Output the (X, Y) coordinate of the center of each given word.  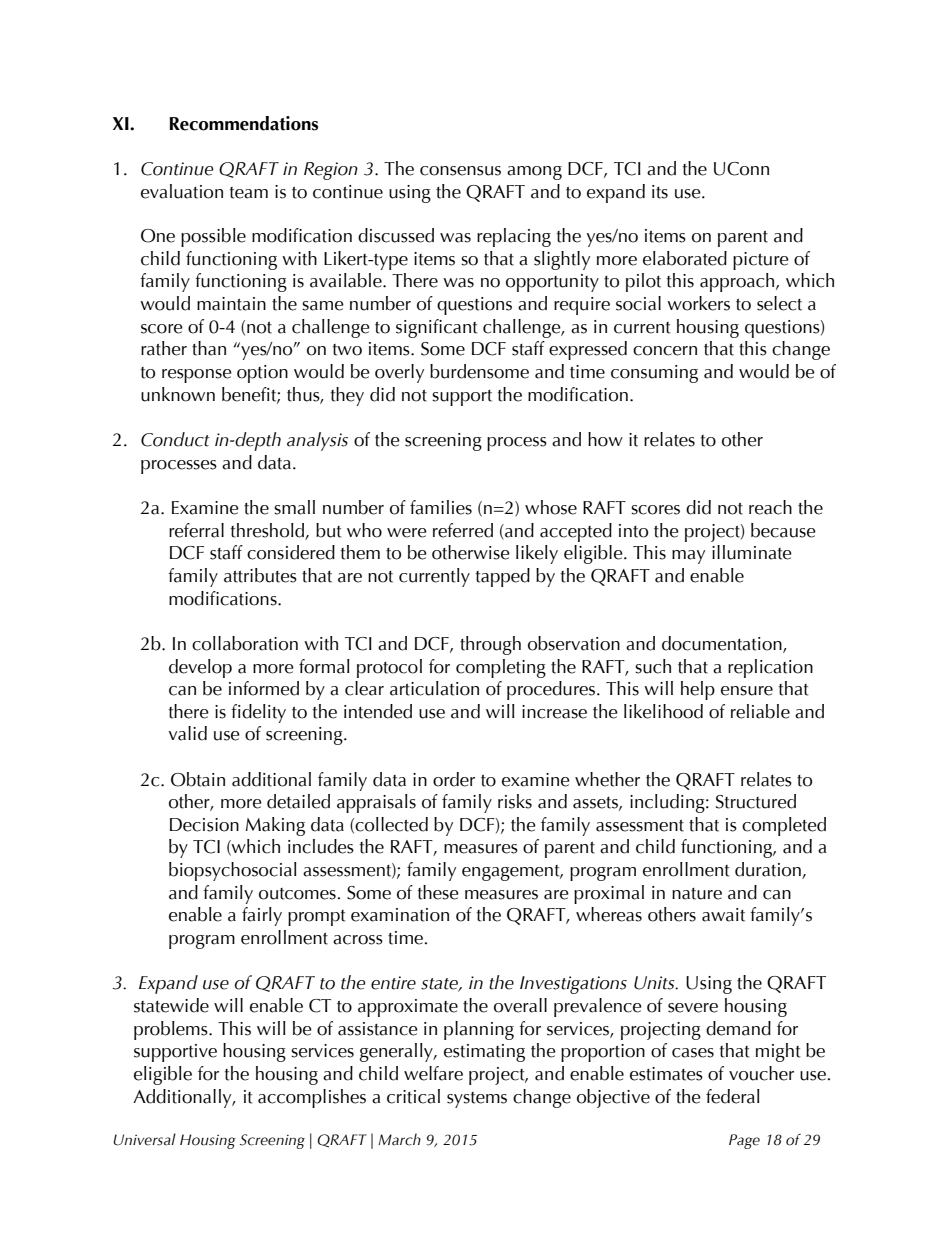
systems (477, 1100)
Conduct (175, 439)
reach (770, 507)
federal (733, 1096)
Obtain (198, 779)
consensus (460, 171)
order (454, 779)
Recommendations (243, 123)
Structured (756, 801)
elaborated (685, 258)
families (441, 507)
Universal (144, 1139)
